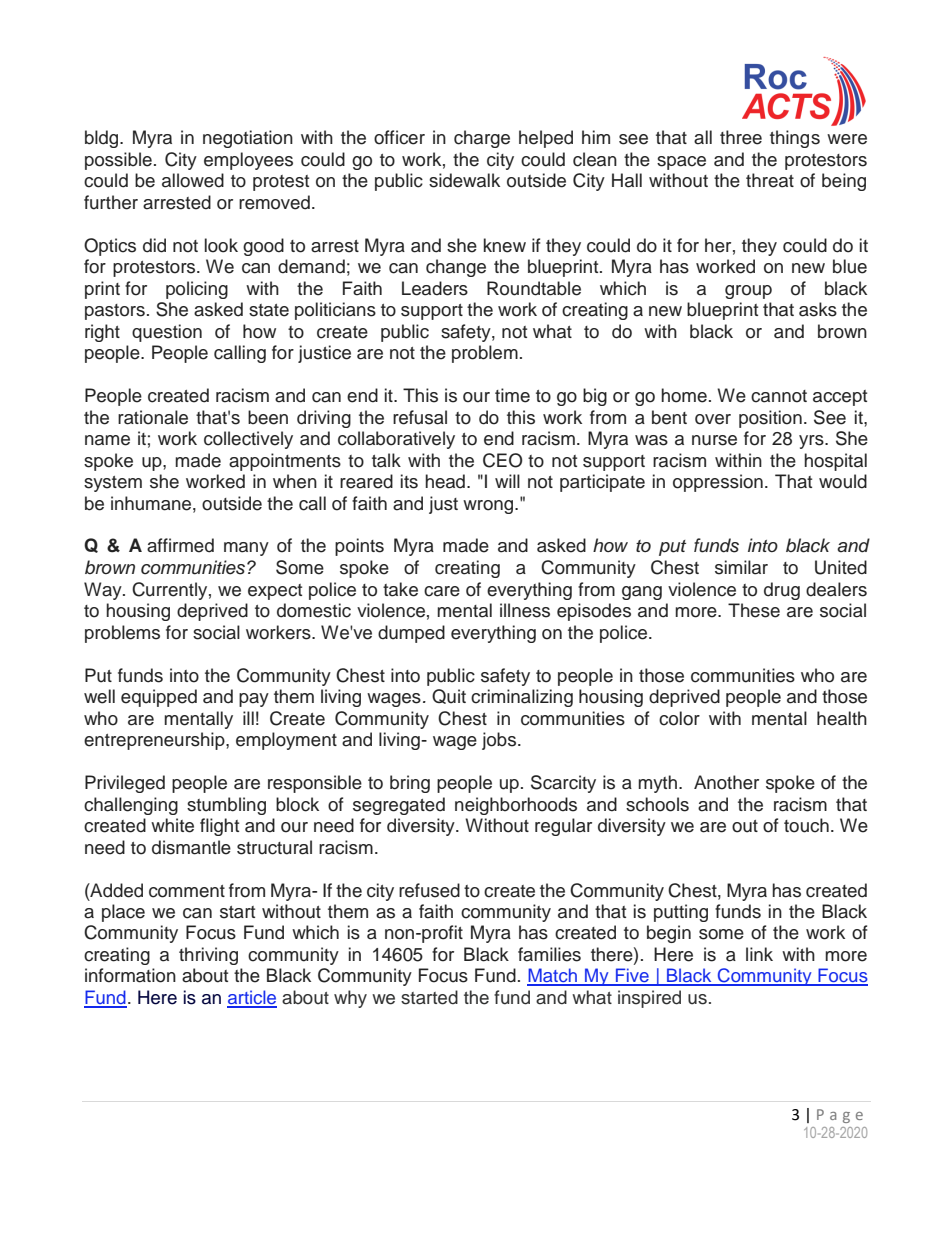  Describe the element at coordinates (482, 139) in the screenshot. I see `charge` at that location.
